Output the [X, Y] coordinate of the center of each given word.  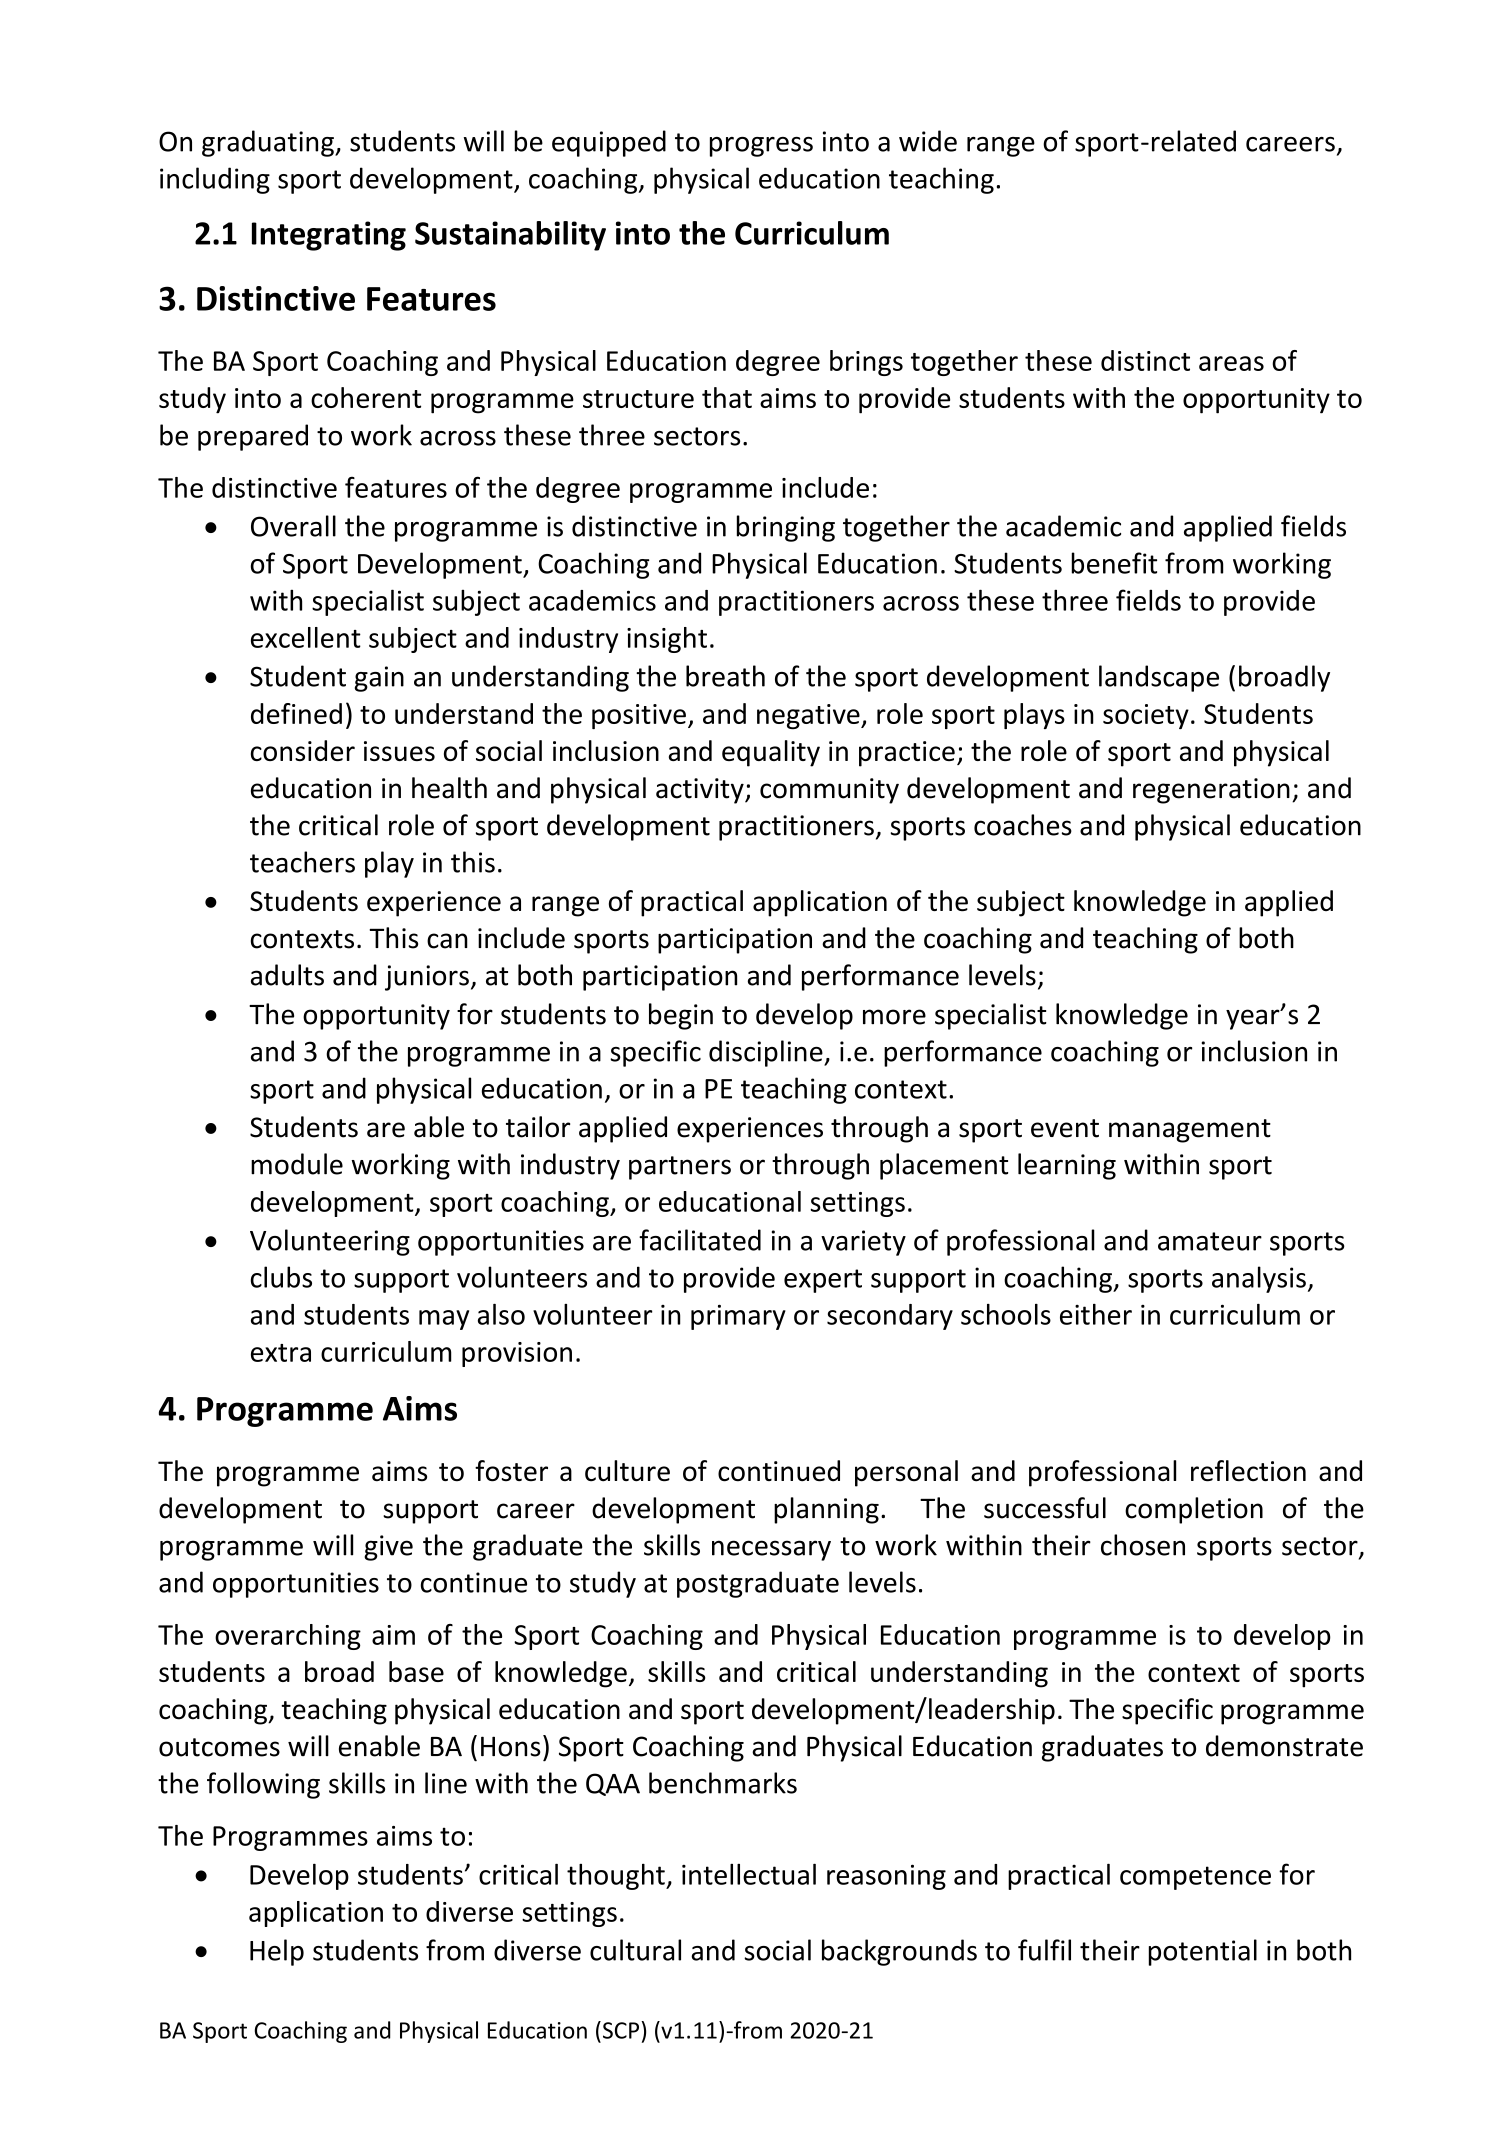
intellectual [749, 1874]
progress [761, 147]
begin [681, 1016]
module [297, 1164]
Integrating [329, 236]
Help [277, 1952]
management [1190, 1131]
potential [1203, 1952]
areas [1231, 363]
